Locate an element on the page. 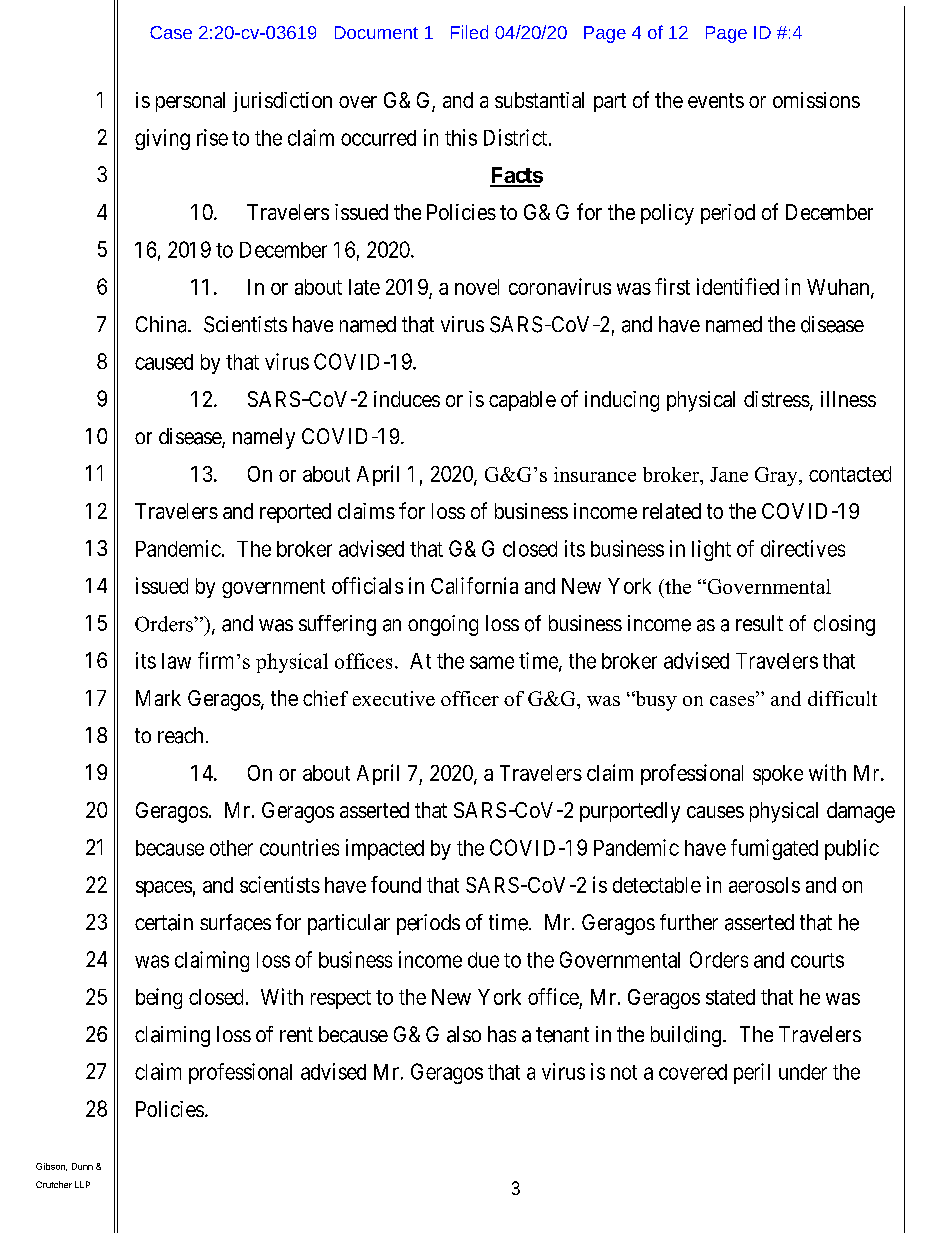  reach is located at coordinates (180, 735).
